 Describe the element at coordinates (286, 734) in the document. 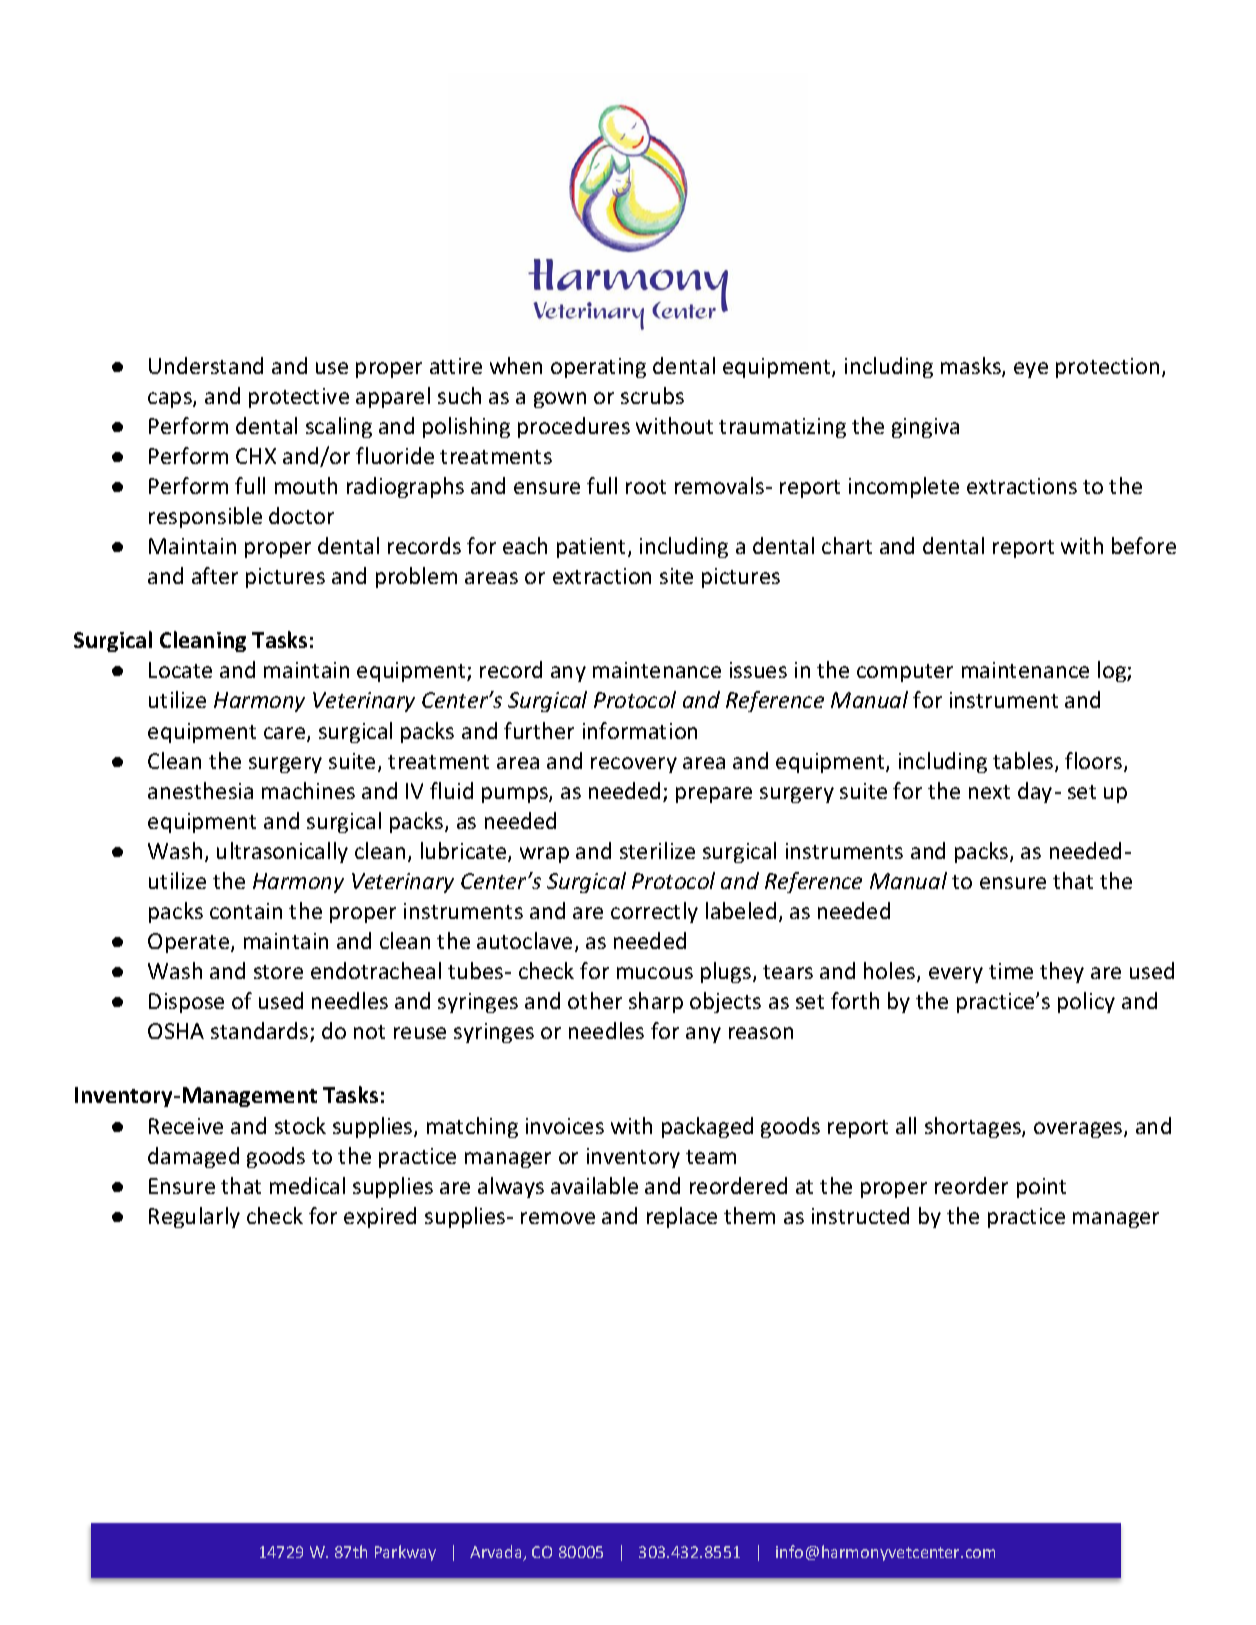

I see `care` at that location.
